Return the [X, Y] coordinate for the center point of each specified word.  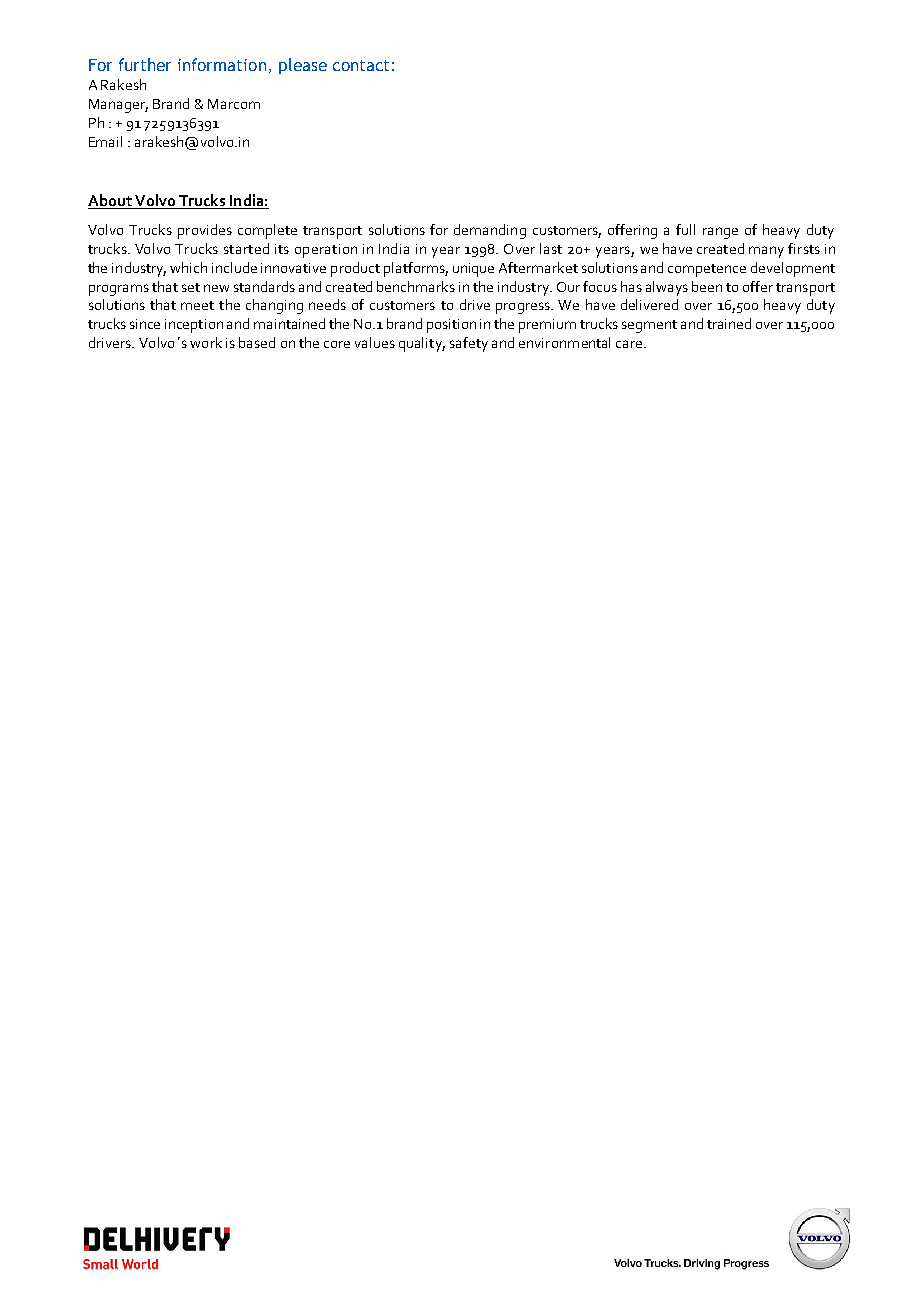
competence [707, 270]
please [303, 66]
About [111, 201]
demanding [490, 231]
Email [105, 141]
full [685, 229]
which [188, 267]
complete [267, 231]
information [222, 64]
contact [361, 65]
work [206, 342]
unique [473, 270]
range [720, 233]
